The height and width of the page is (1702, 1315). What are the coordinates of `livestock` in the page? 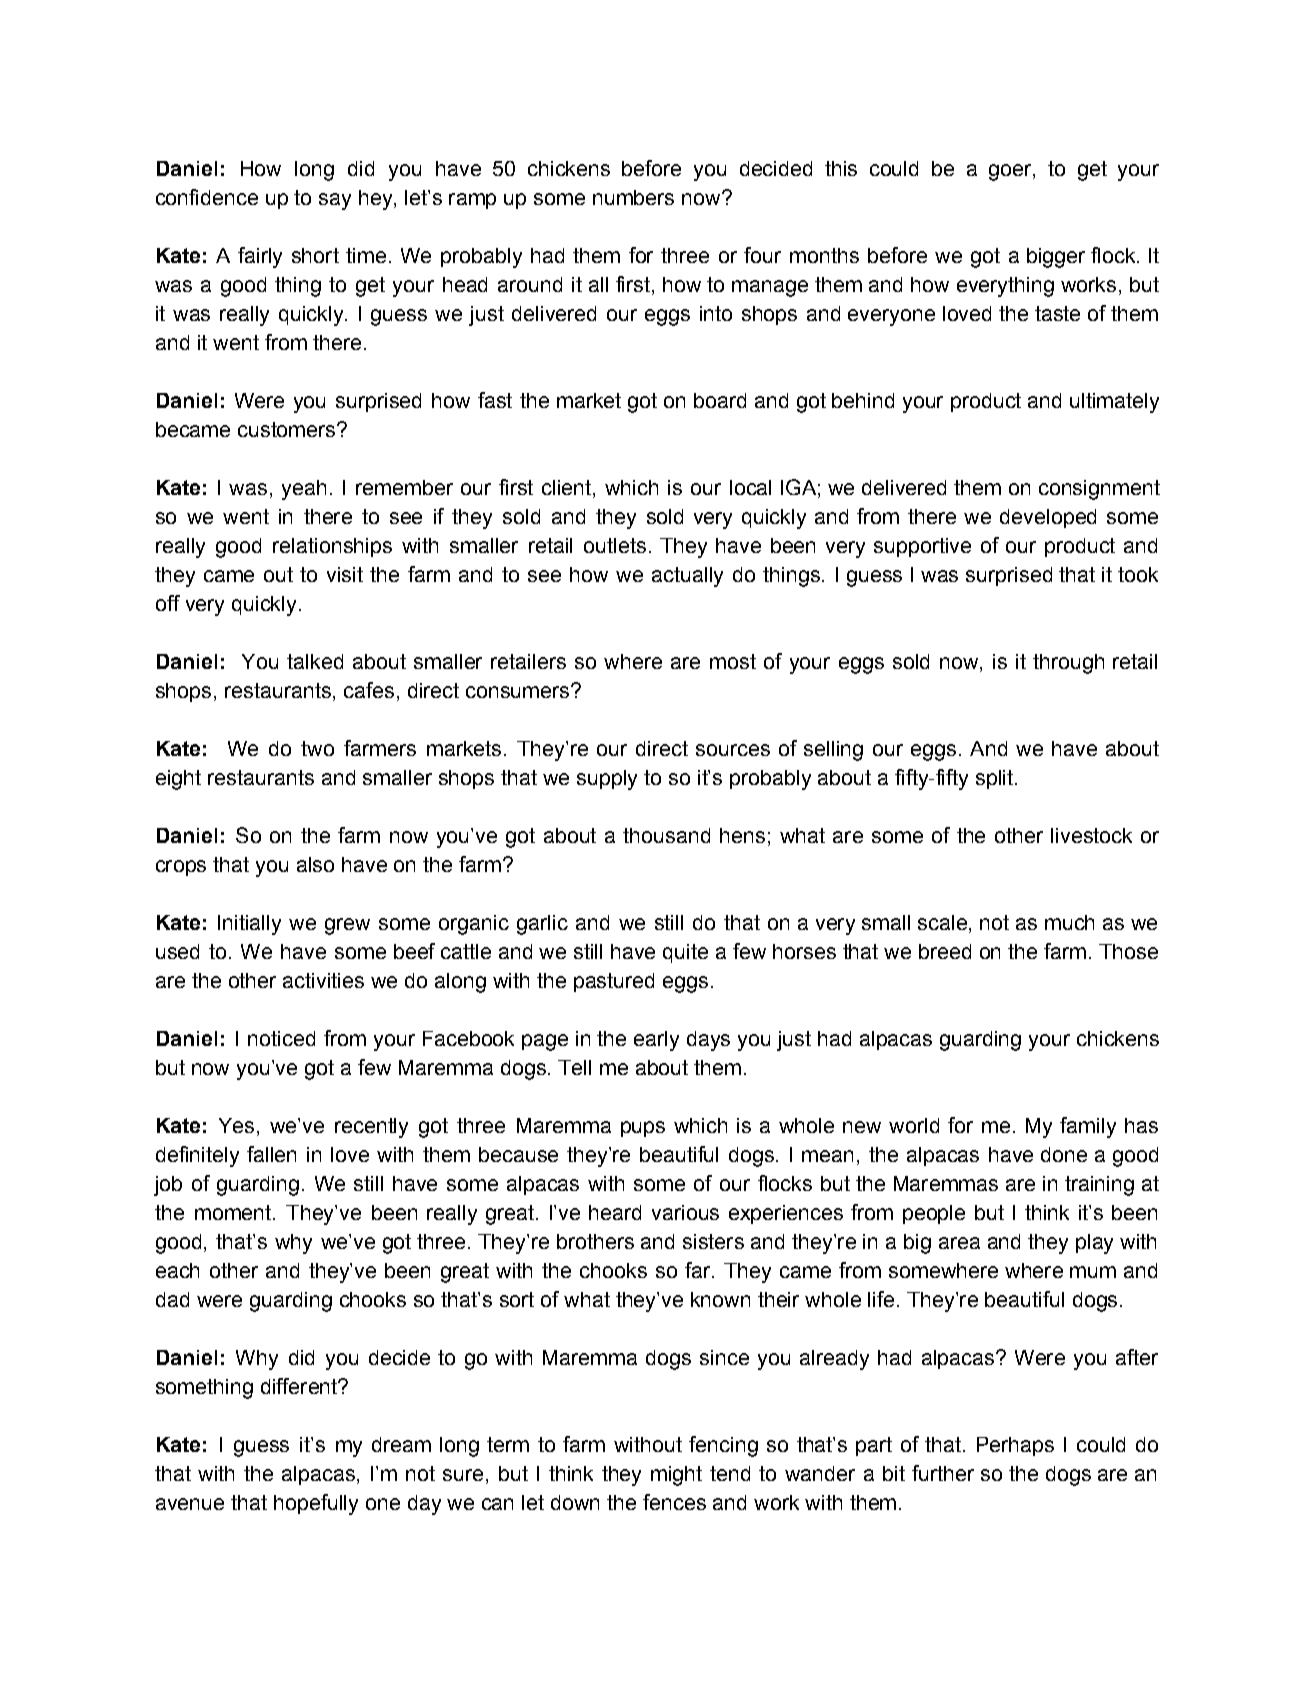 It's located at (1091, 835).
